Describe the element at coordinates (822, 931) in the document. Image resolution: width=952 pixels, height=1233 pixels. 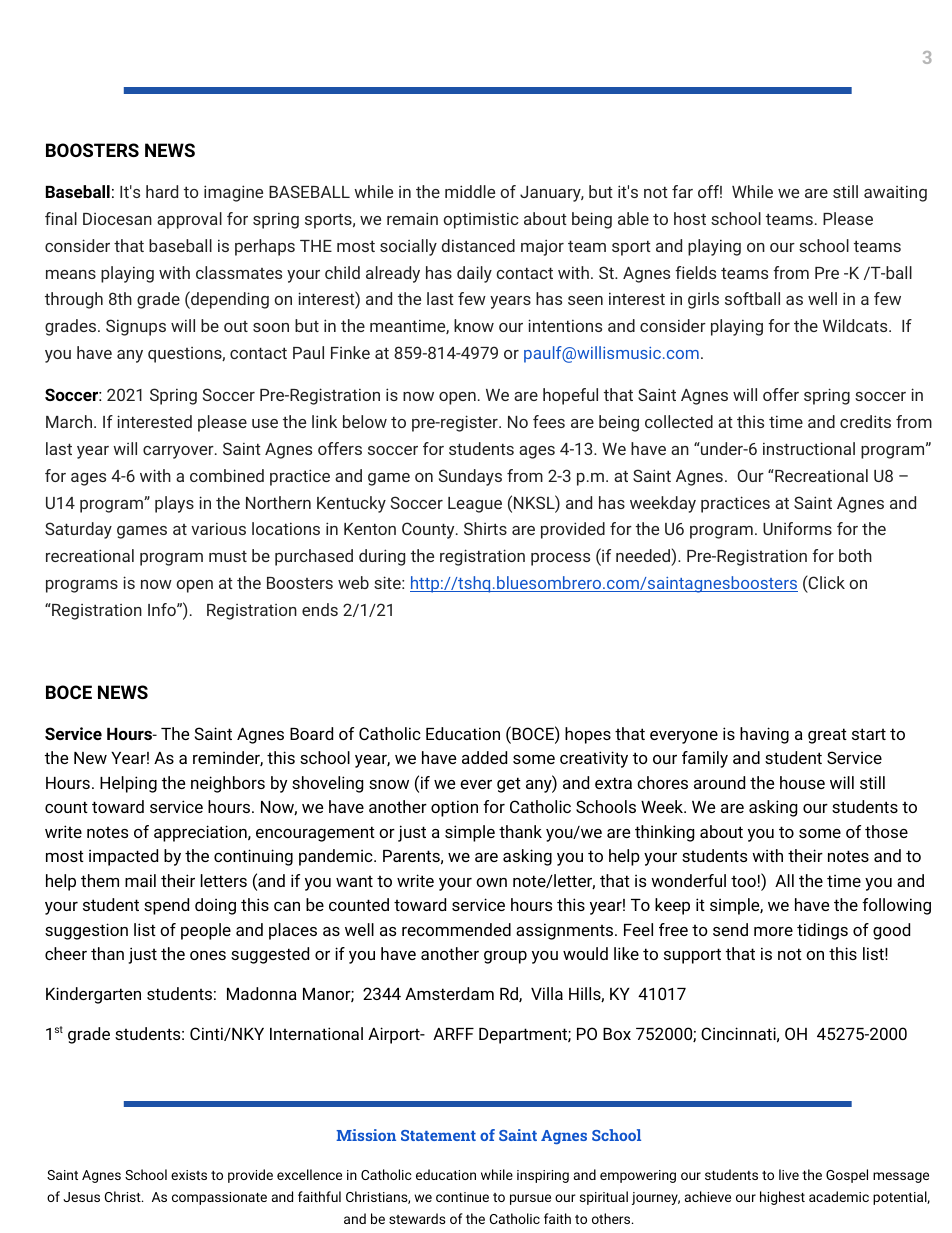
I see `tidings` at that location.
